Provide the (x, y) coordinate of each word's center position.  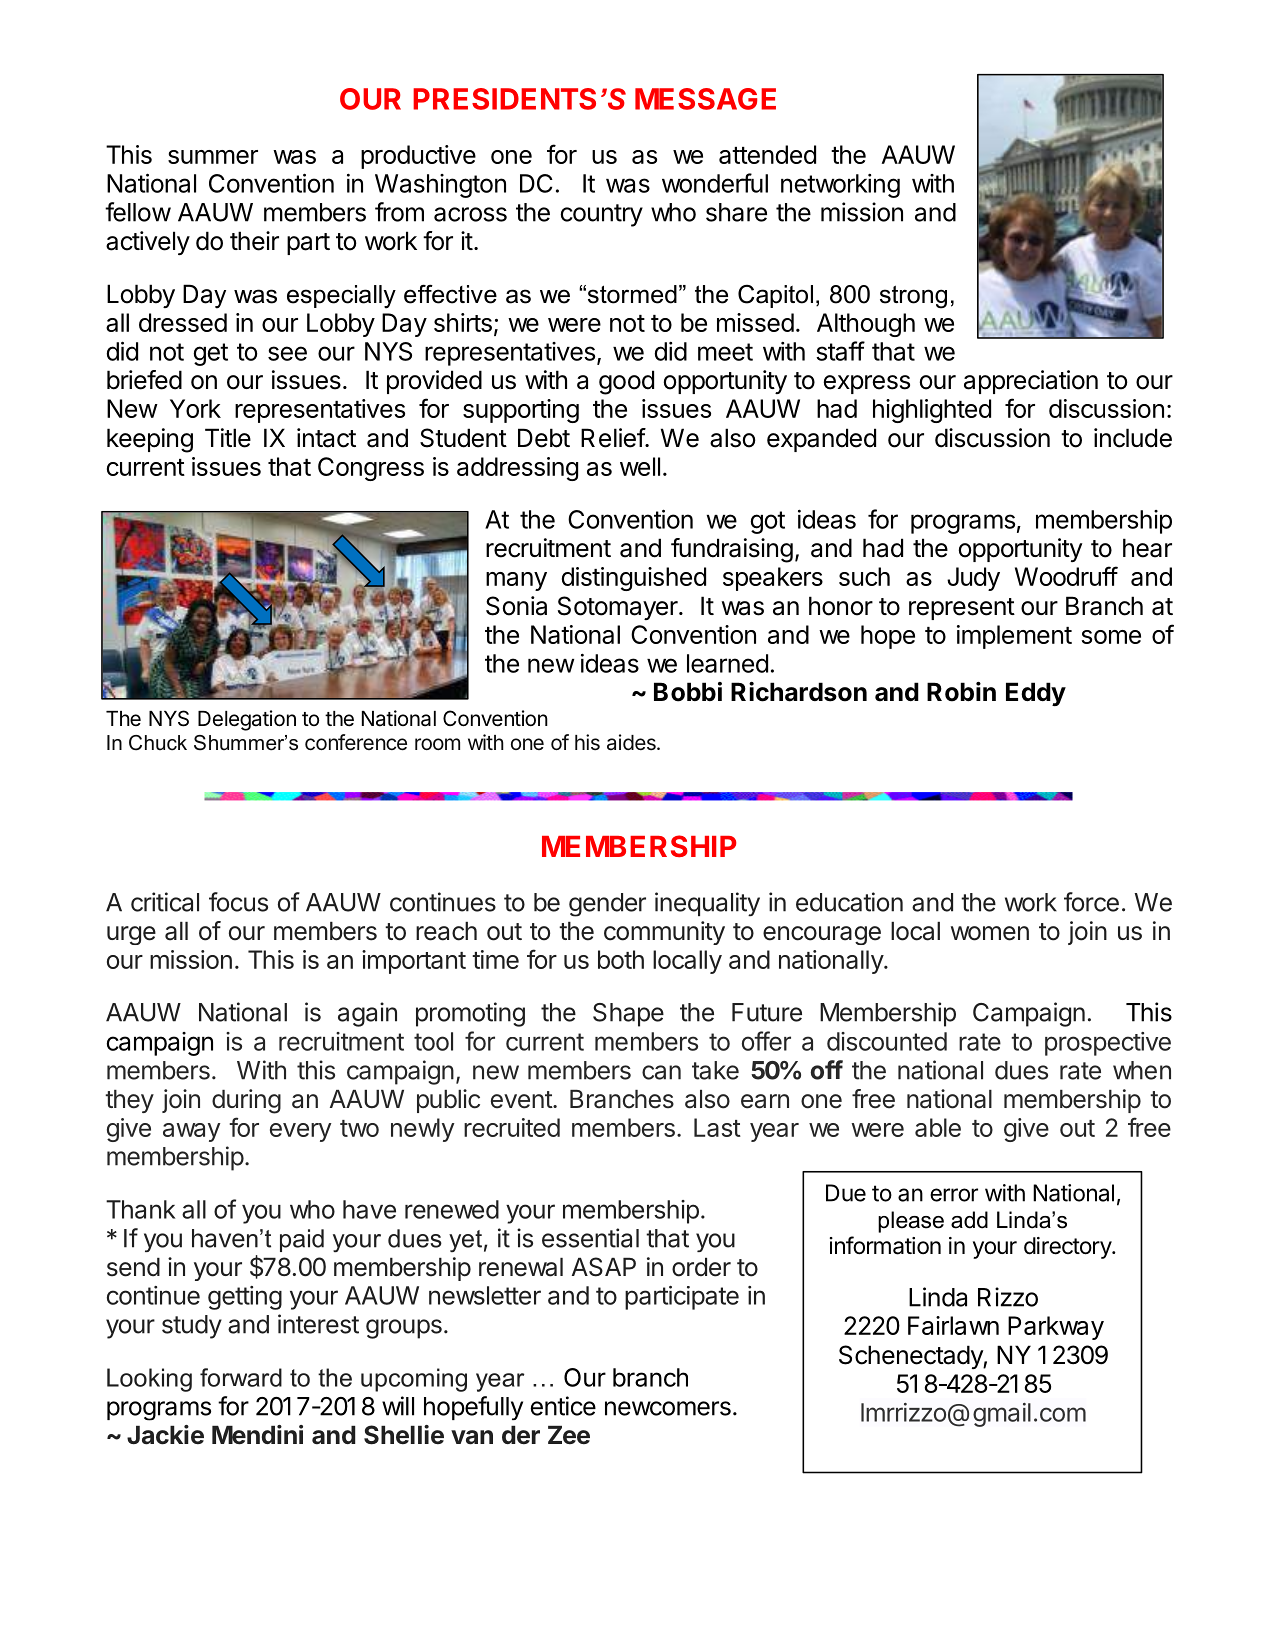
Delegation (247, 720)
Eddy (1035, 694)
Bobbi (688, 692)
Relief (615, 438)
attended (767, 154)
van (472, 1437)
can (661, 1072)
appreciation (1031, 382)
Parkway (1056, 1328)
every (300, 1132)
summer (213, 157)
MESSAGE (705, 99)
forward (241, 1377)
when (1142, 1070)
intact (326, 438)
